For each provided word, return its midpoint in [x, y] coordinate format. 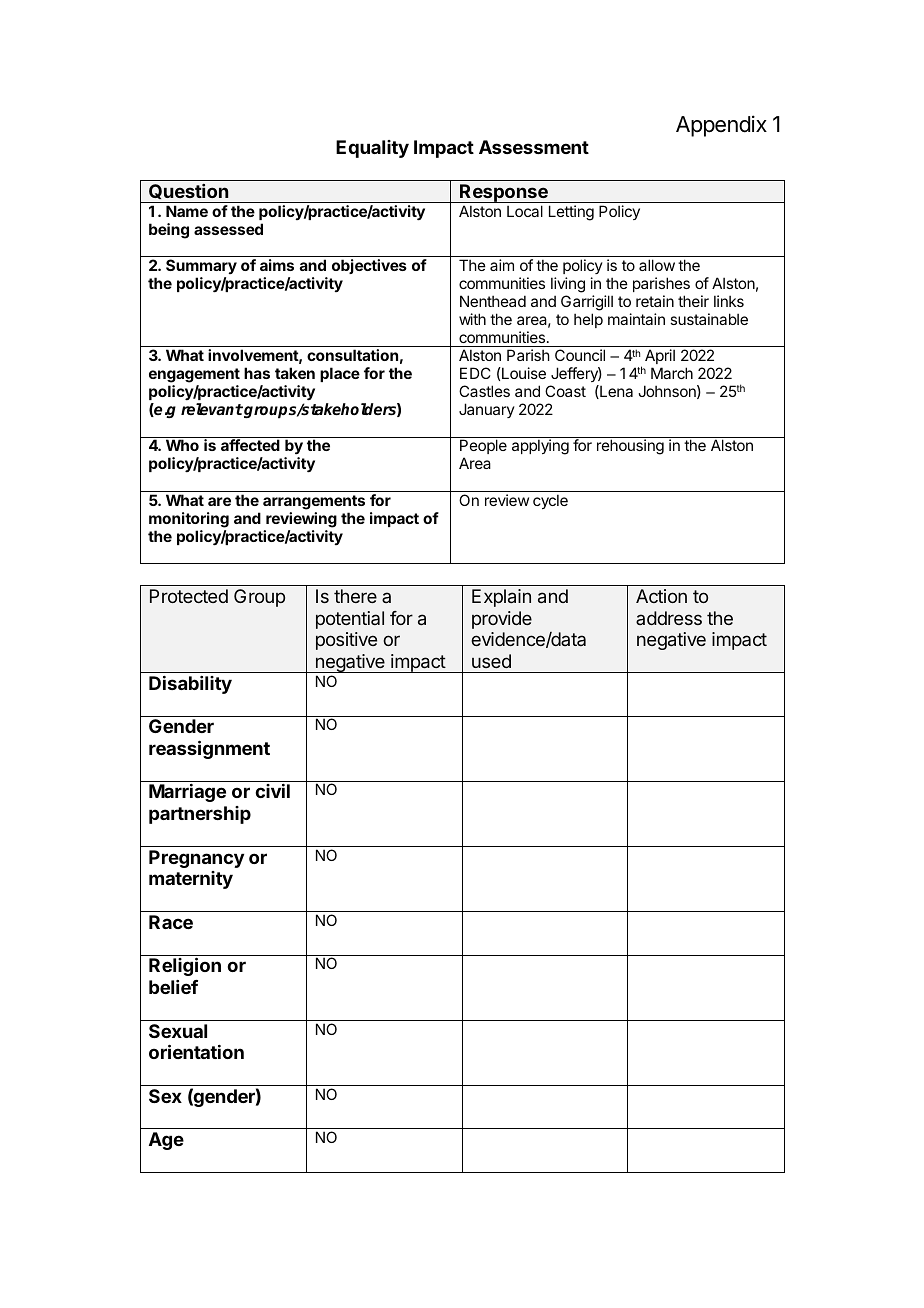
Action [661, 596]
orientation [196, 1051]
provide [502, 620]
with [472, 319]
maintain [636, 319]
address [669, 618]
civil [272, 791]
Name [187, 211]
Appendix [721, 126]
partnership [200, 815]
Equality [372, 149]
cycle [550, 501]
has [257, 373]
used [491, 661]
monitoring [189, 520]
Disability [190, 685]
